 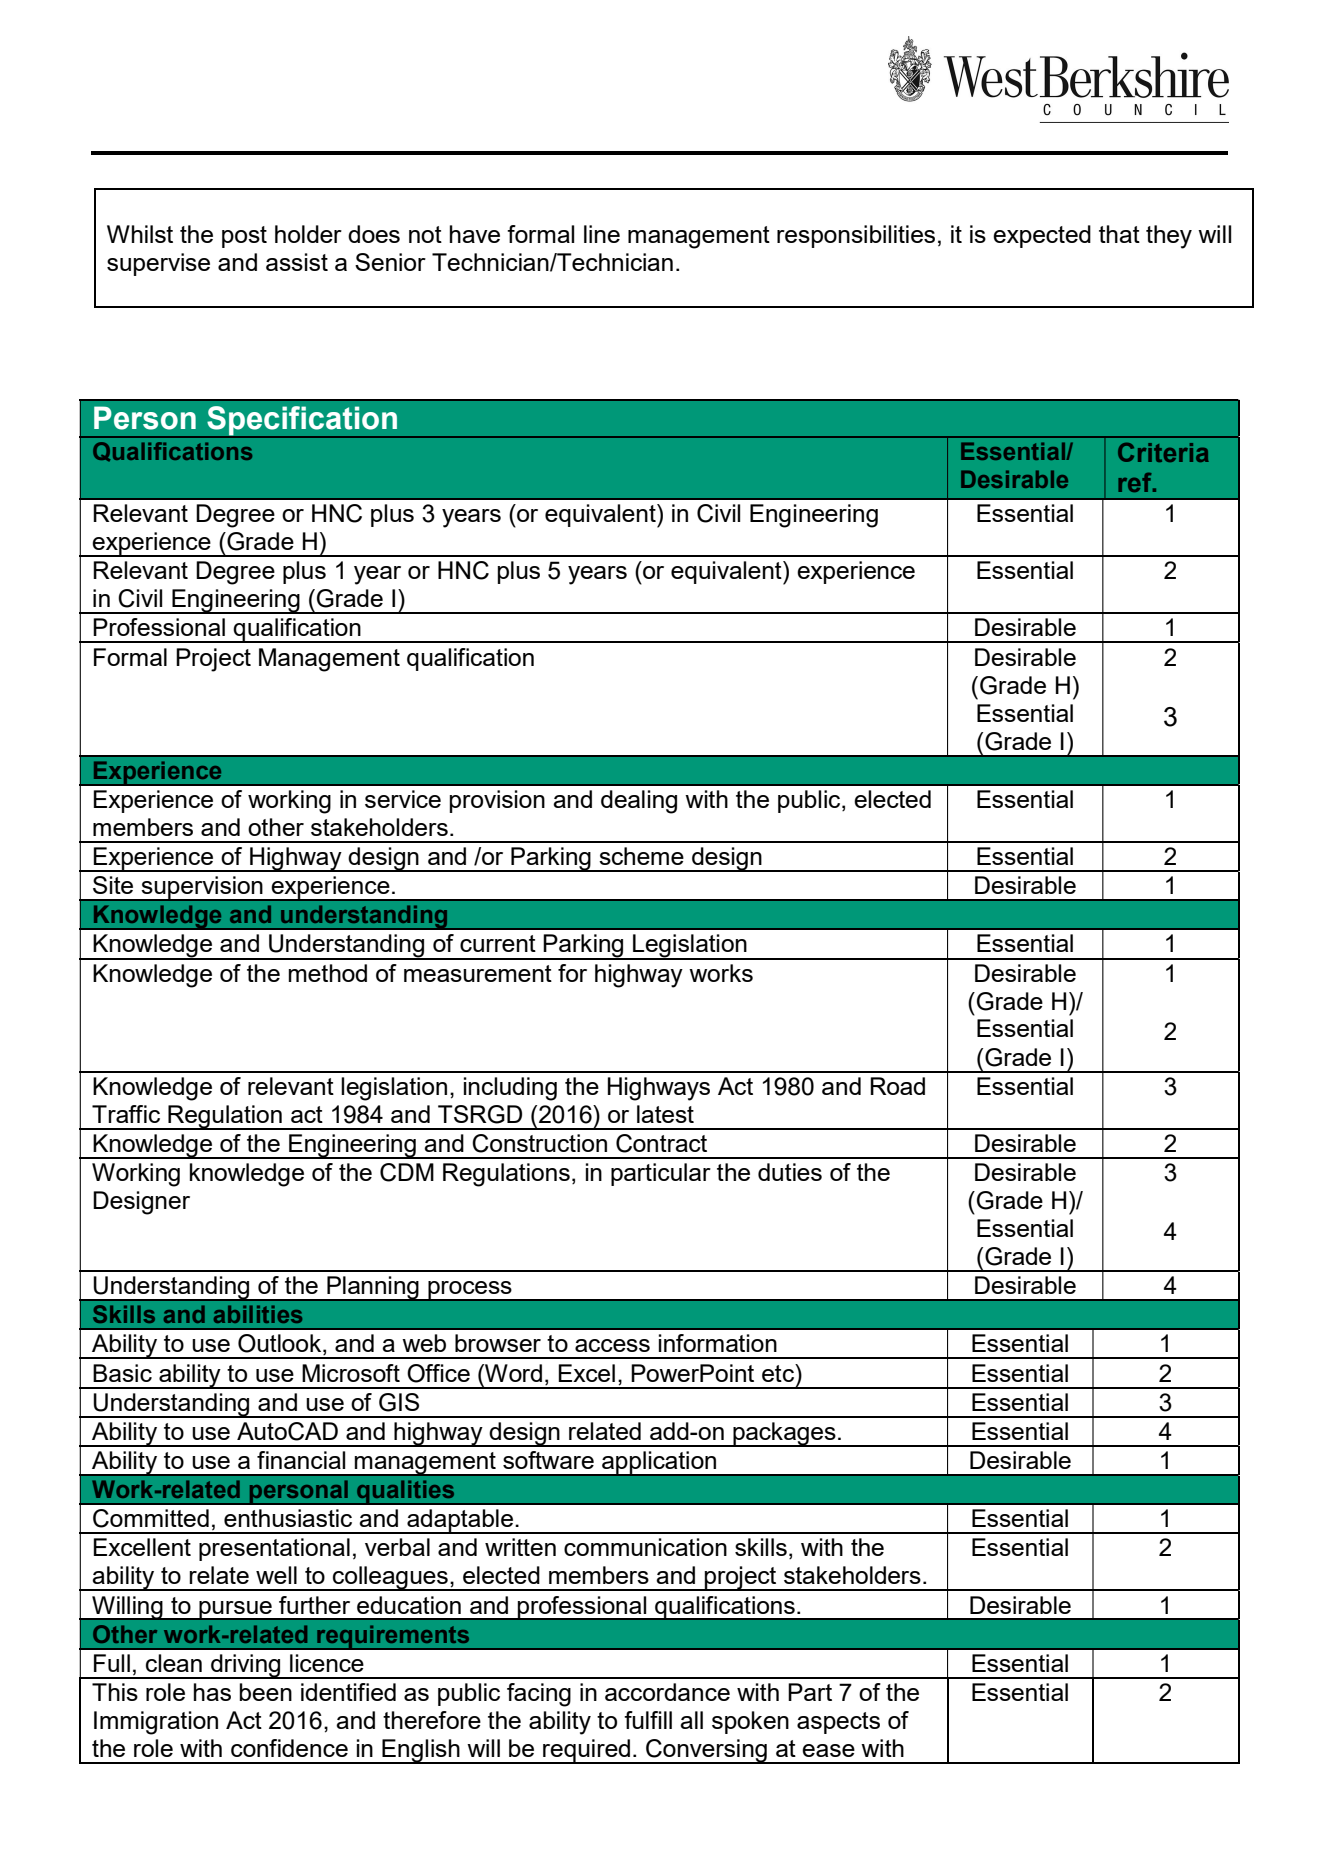 What do you see at coordinates (602, 234) in the document?
I see `line` at bounding box center [602, 234].
